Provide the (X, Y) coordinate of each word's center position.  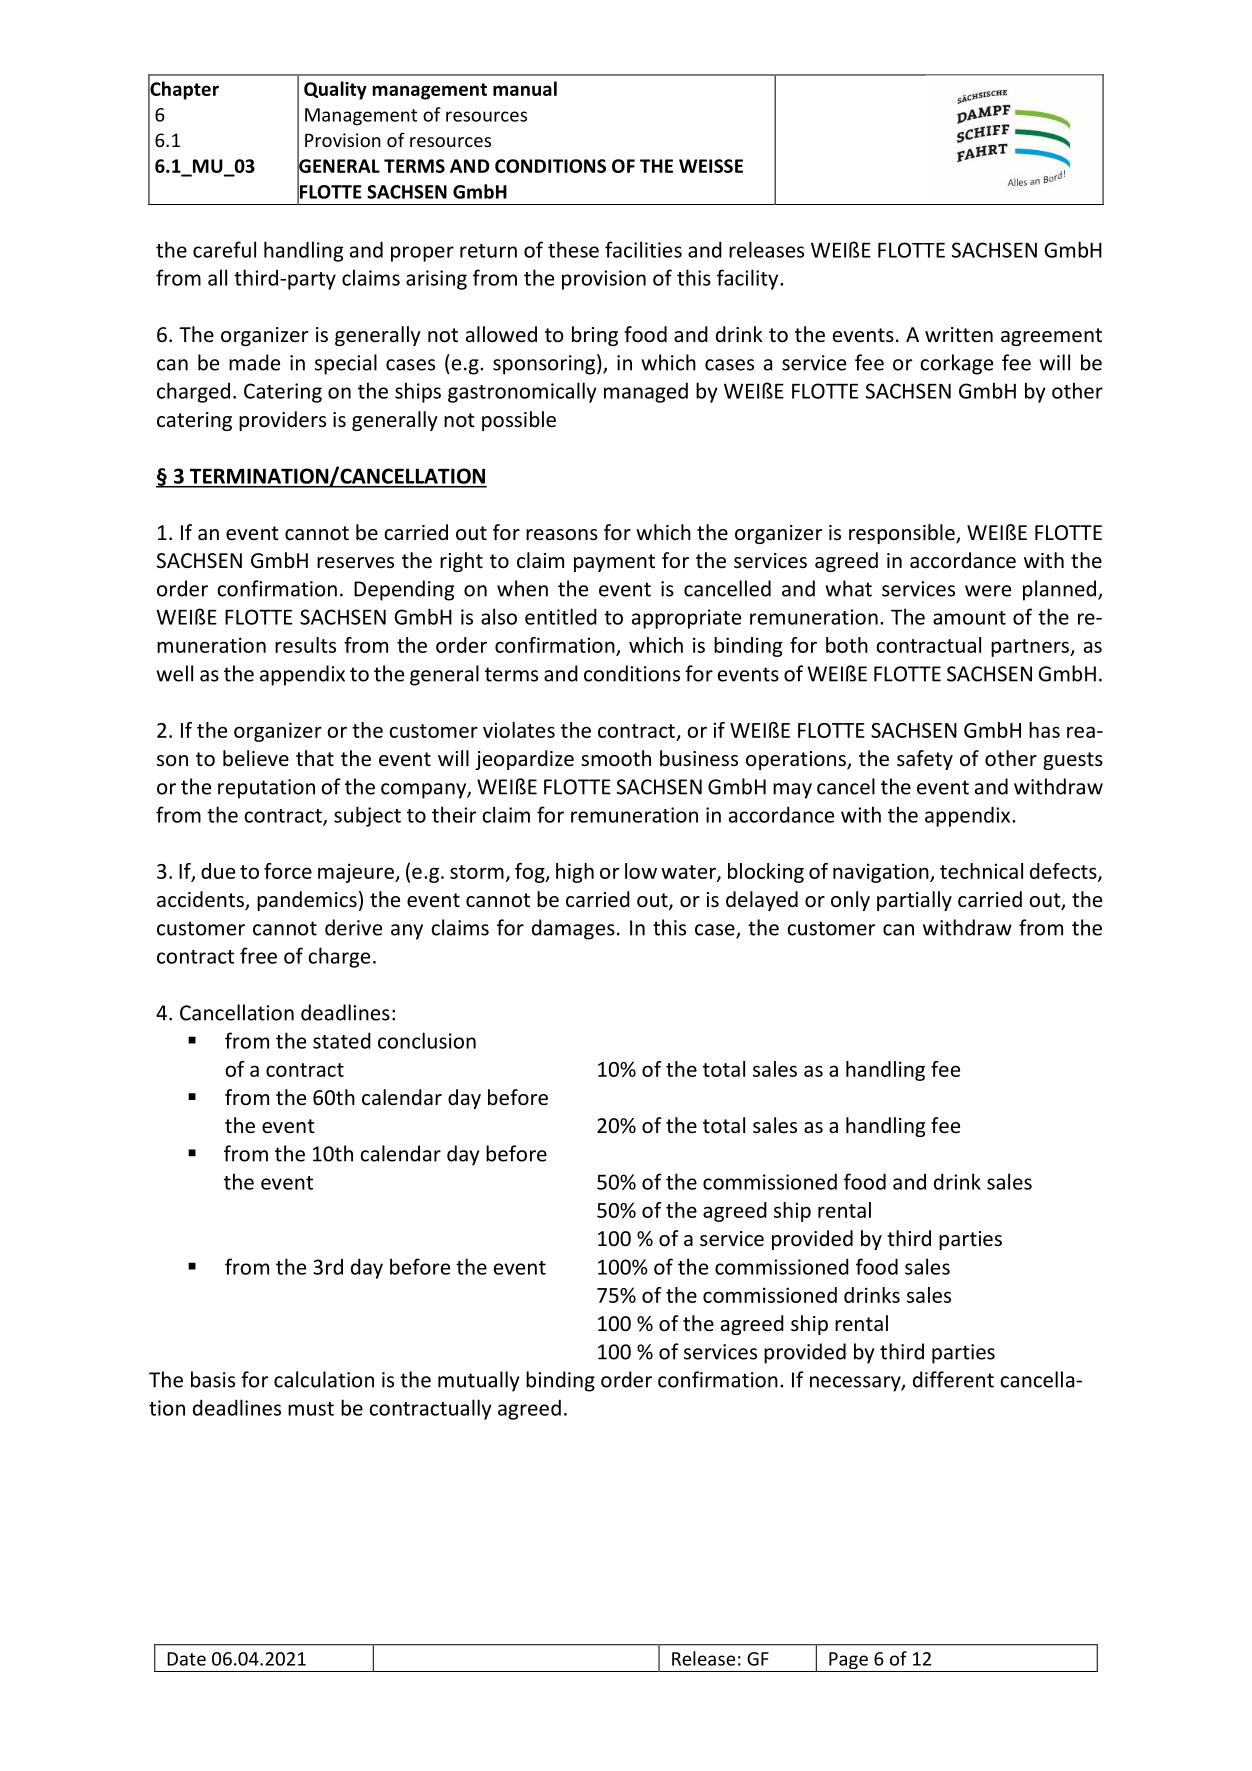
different (953, 1379)
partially (914, 901)
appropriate (686, 619)
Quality (335, 90)
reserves (355, 562)
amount (969, 618)
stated (342, 1040)
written (959, 335)
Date (186, 1659)
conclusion (427, 1040)
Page (848, 1662)
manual (525, 88)
